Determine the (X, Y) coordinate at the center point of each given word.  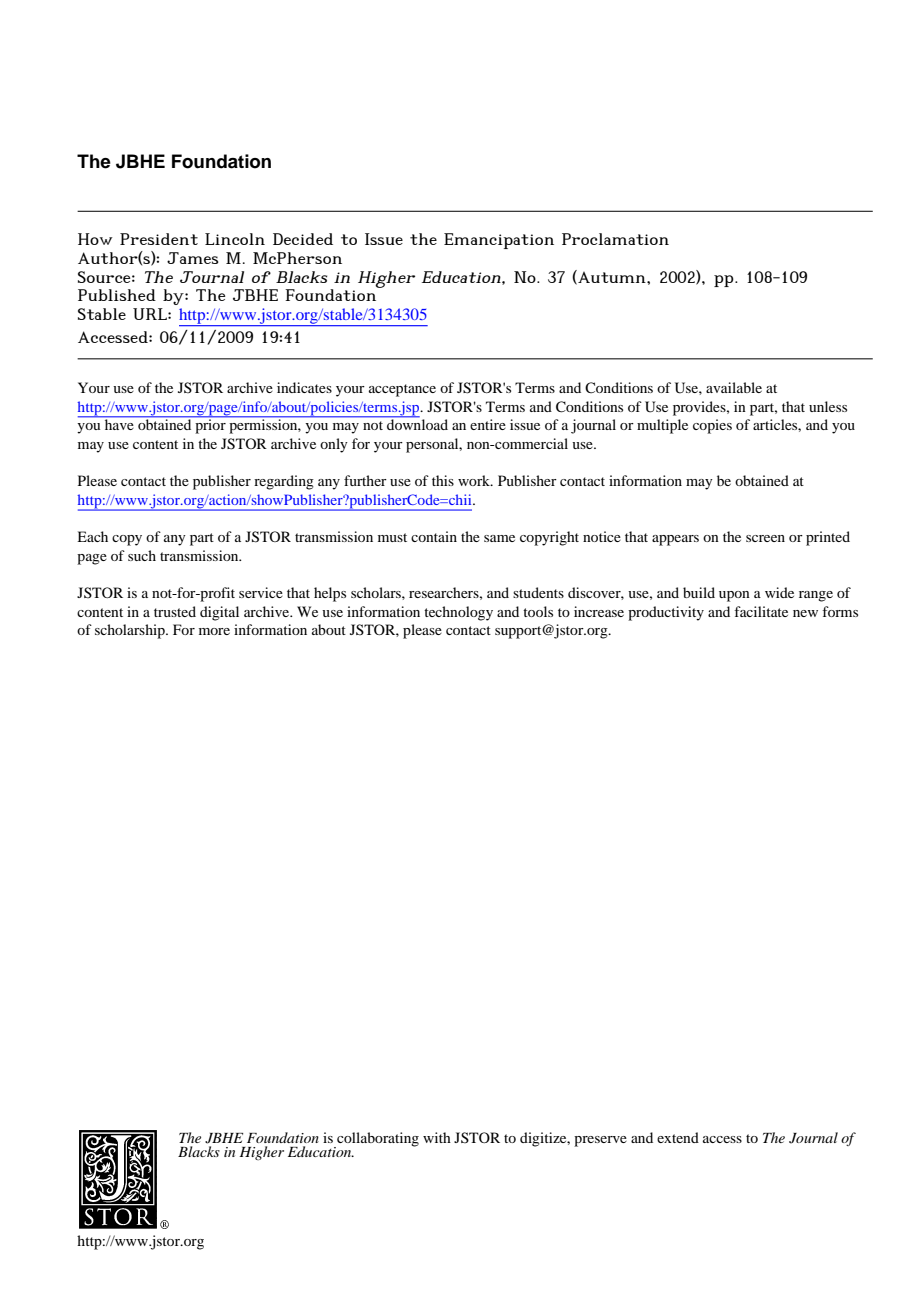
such (142, 555)
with (437, 1137)
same (499, 538)
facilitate (761, 611)
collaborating (377, 1140)
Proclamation (615, 239)
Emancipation (499, 241)
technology (458, 613)
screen (765, 538)
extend (678, 1137)
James (193, 258)
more (214, 631)
